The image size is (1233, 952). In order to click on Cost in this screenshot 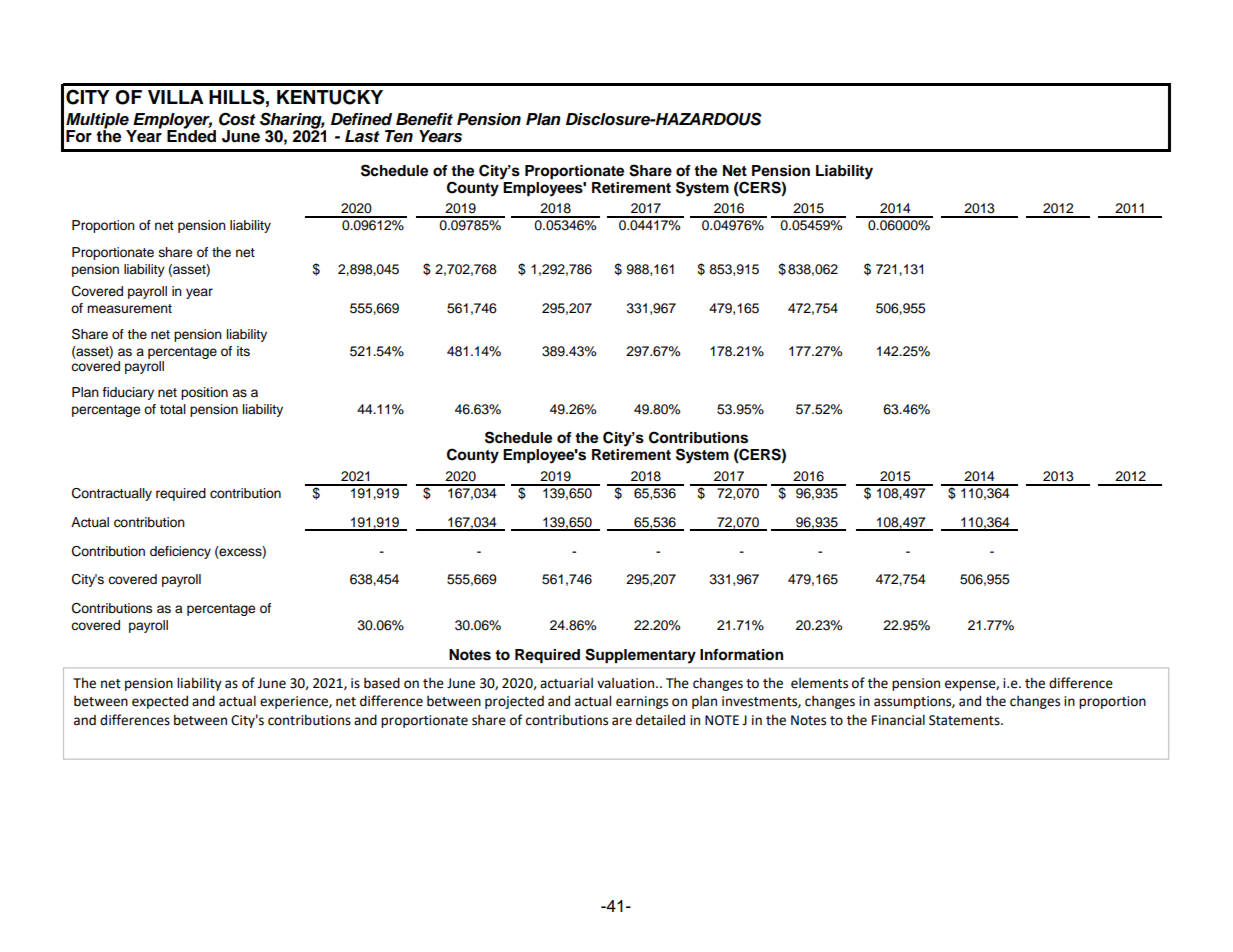, I will do `click(237, 119)`.
